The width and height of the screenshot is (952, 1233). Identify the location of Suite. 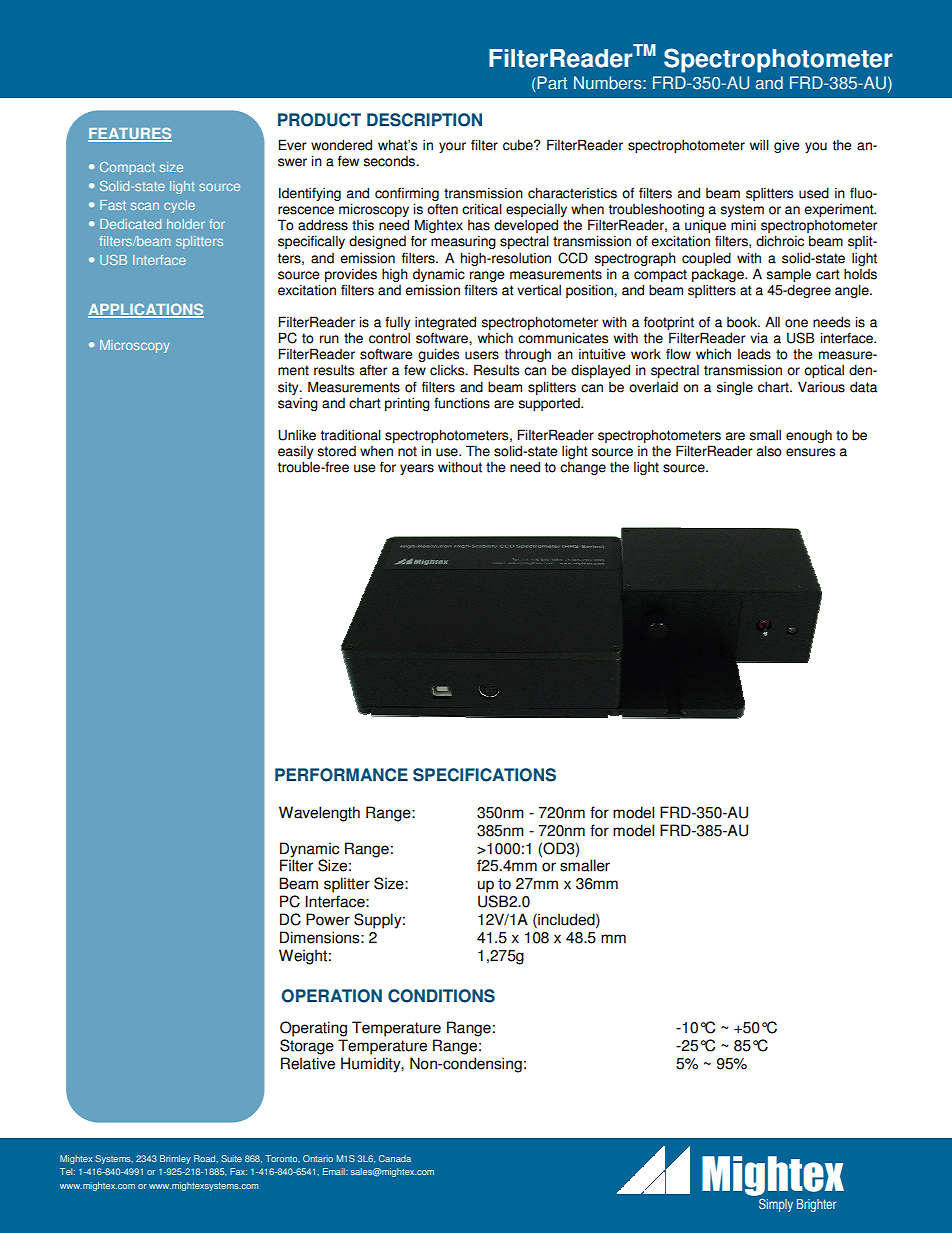
(231, 1158).
